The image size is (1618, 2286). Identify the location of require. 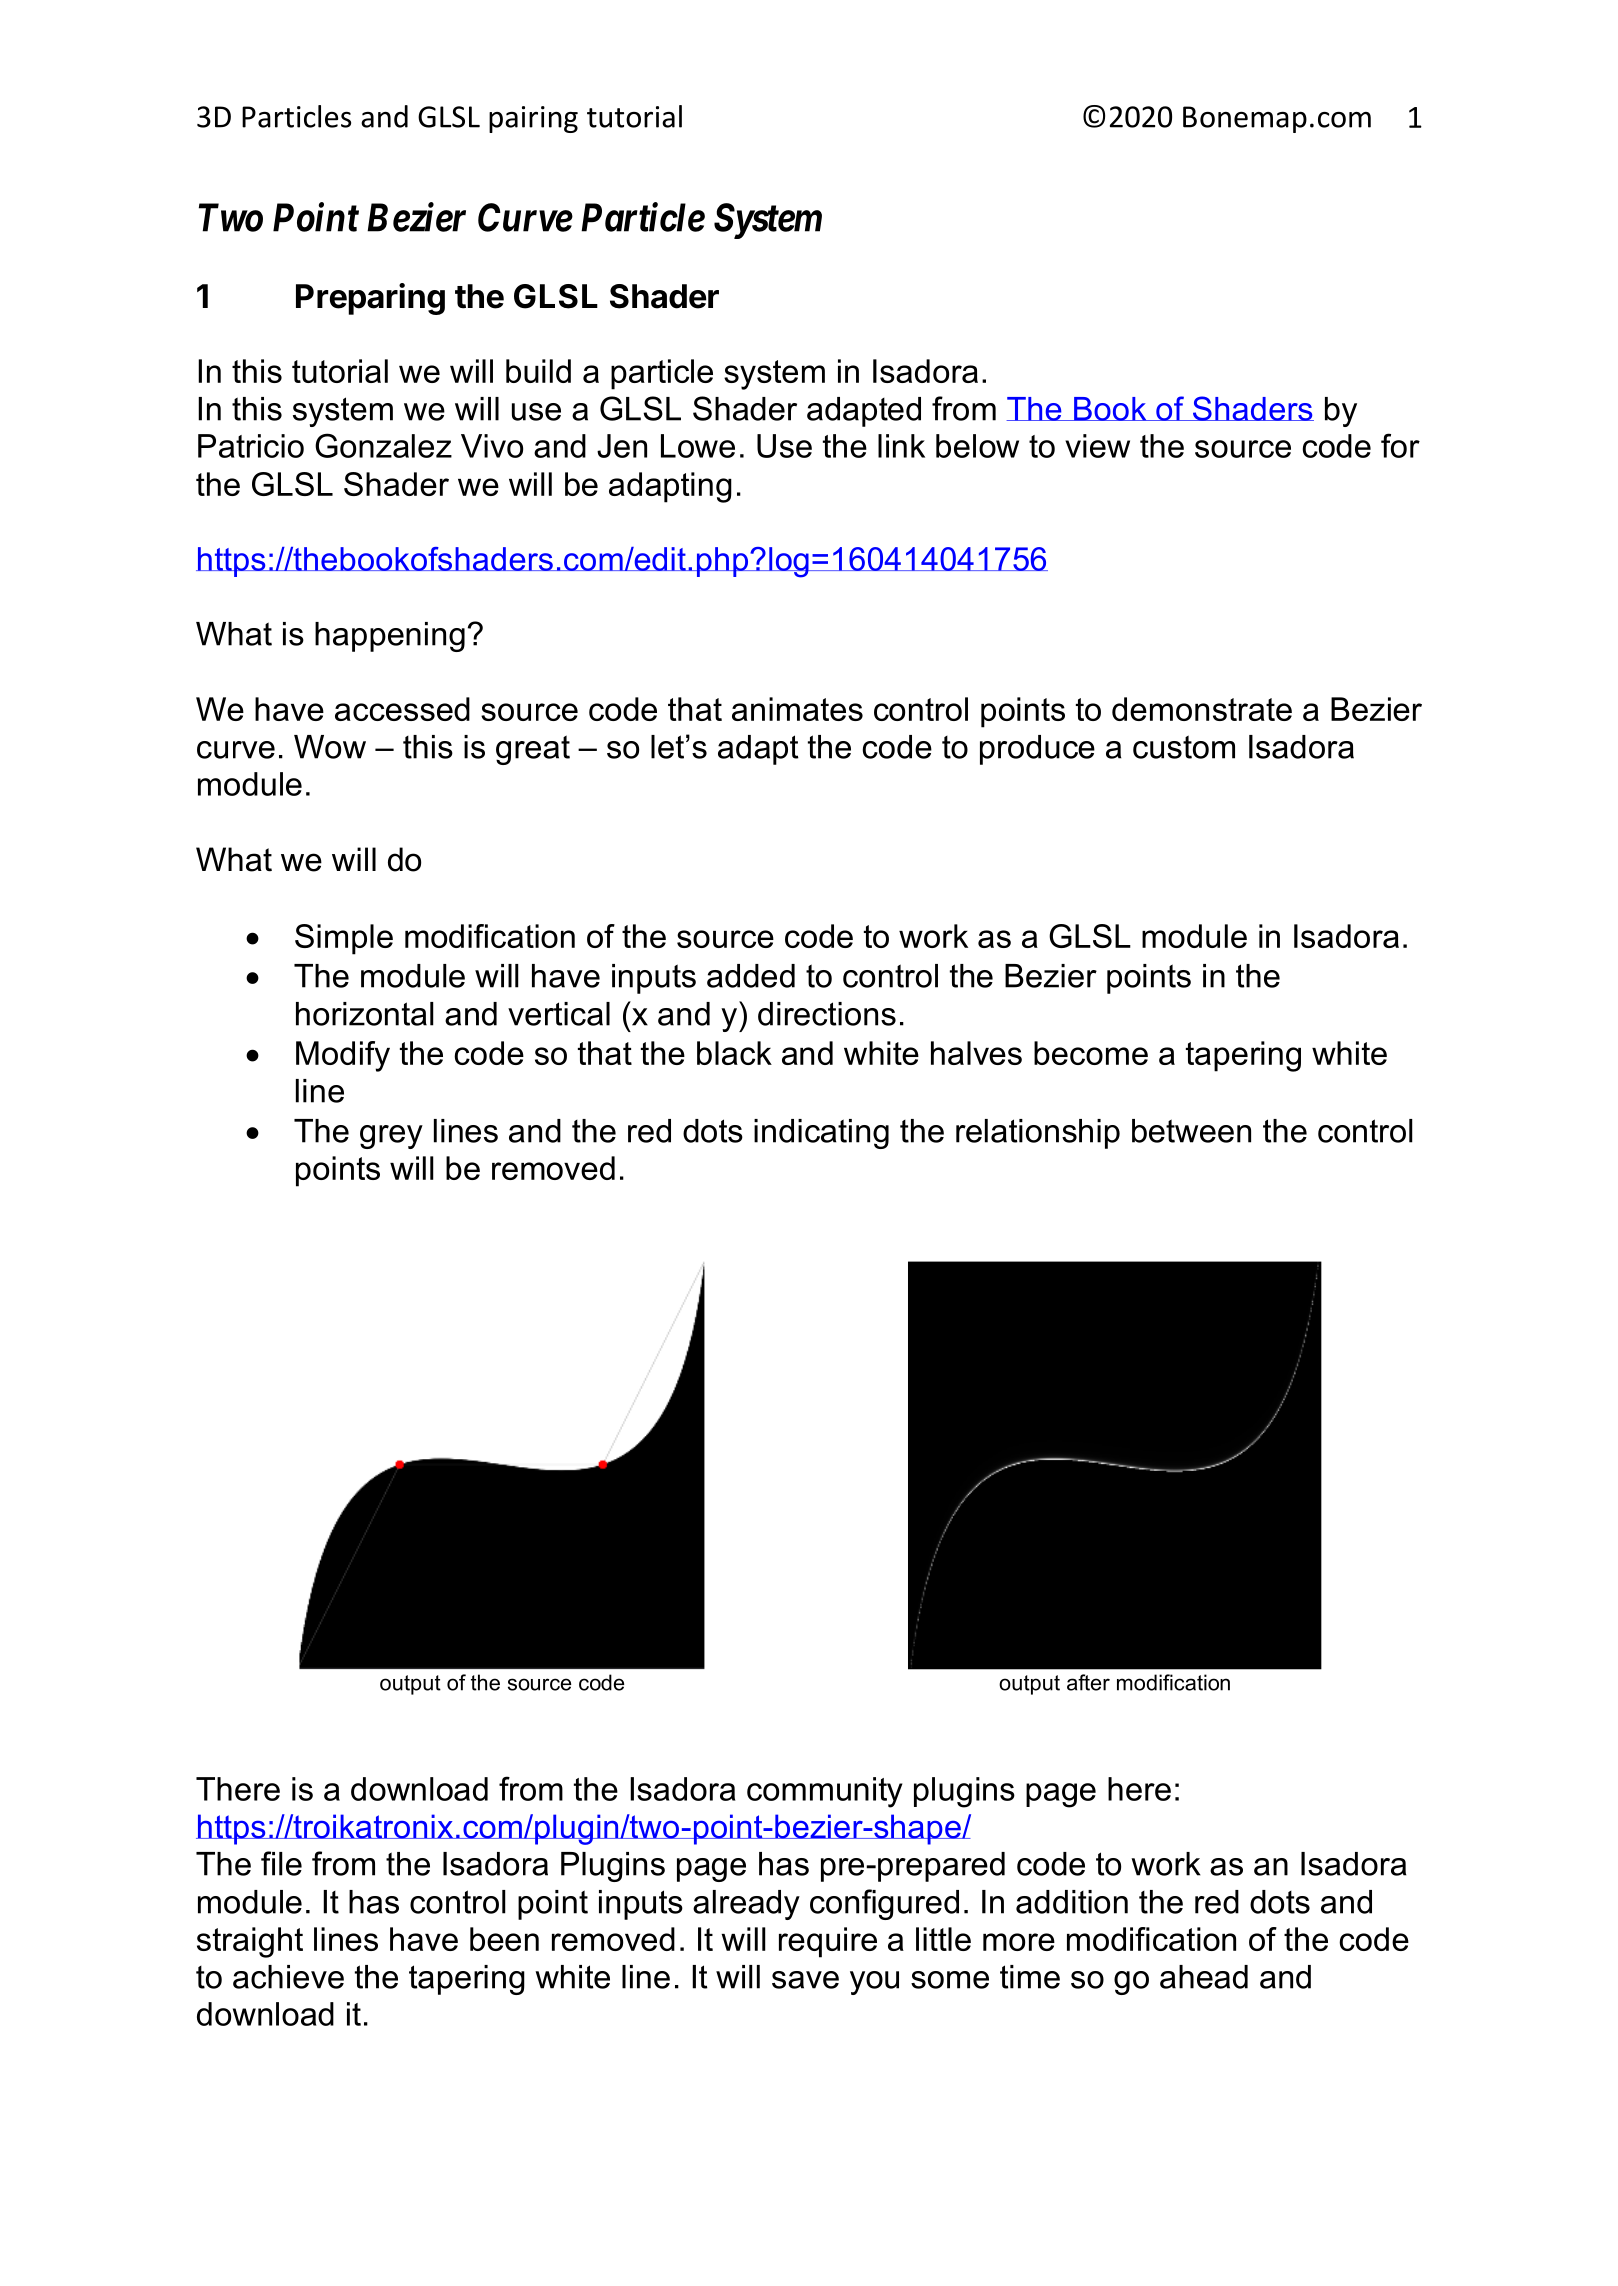
(828, 1942).
